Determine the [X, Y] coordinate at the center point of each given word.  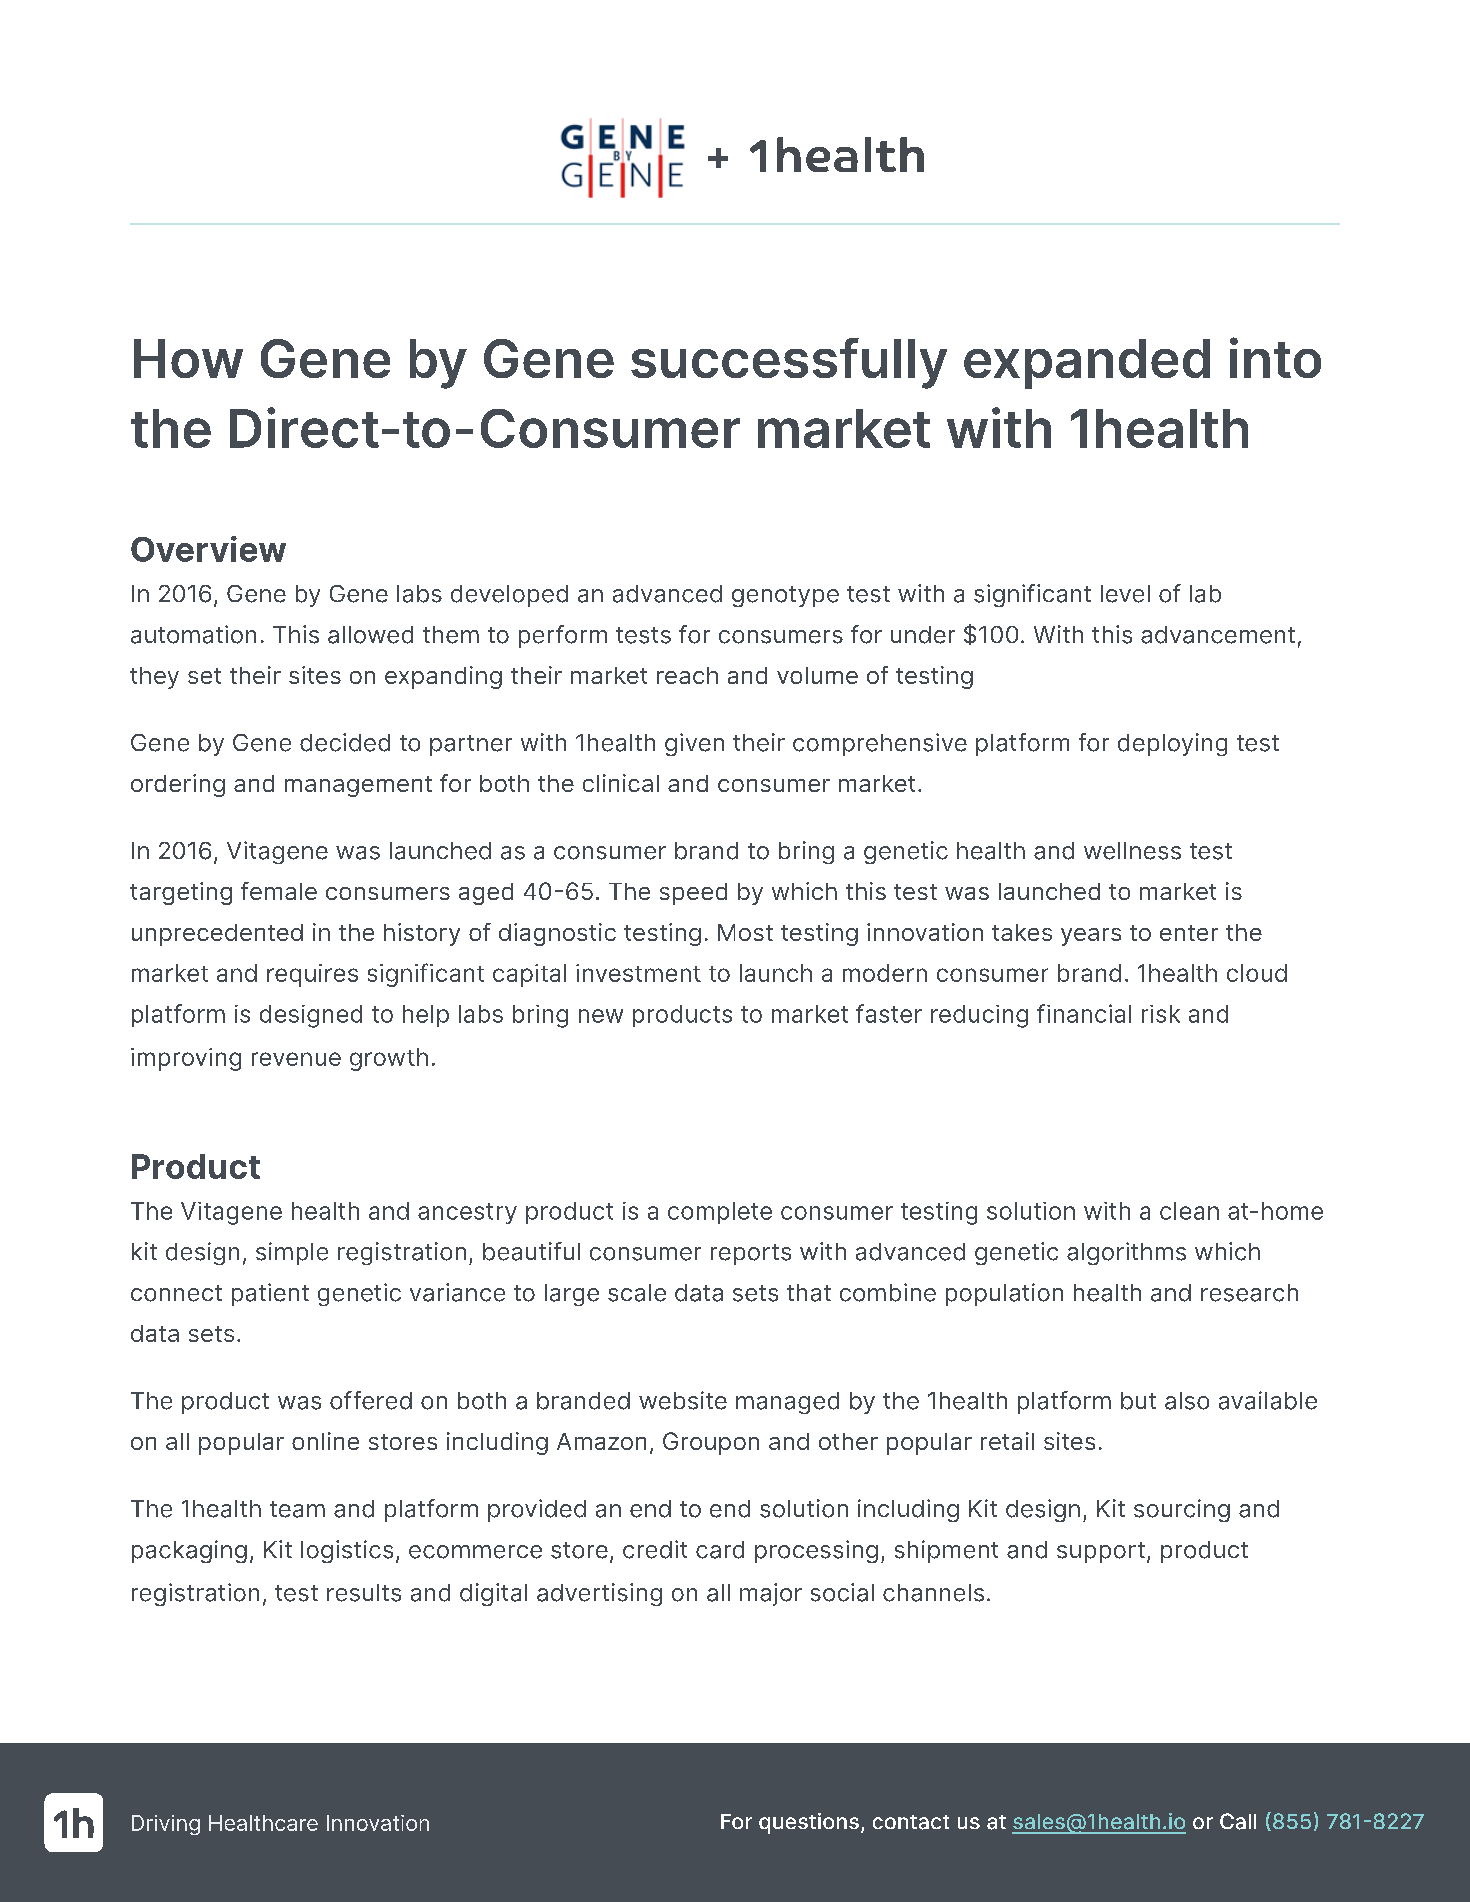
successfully [789, 363]
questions [809, 1823]
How [188, 358]
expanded [1087, 364]
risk [1161, 1014]
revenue [296, 1059]
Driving [166, 1825]
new [601, 1016]
